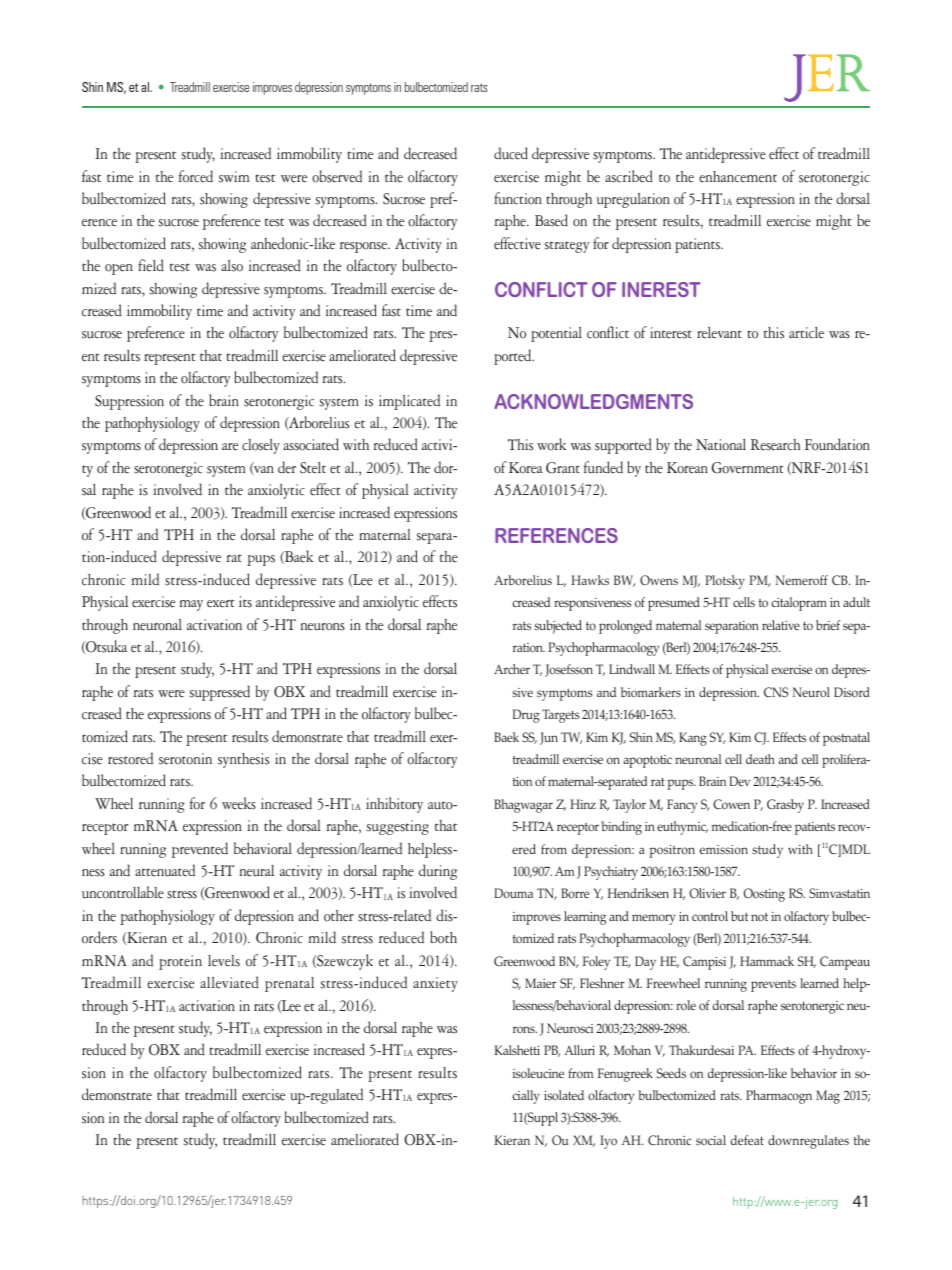 This screenshot has height=1270, width=952. I want to click on CNS, so click(776, 692).
